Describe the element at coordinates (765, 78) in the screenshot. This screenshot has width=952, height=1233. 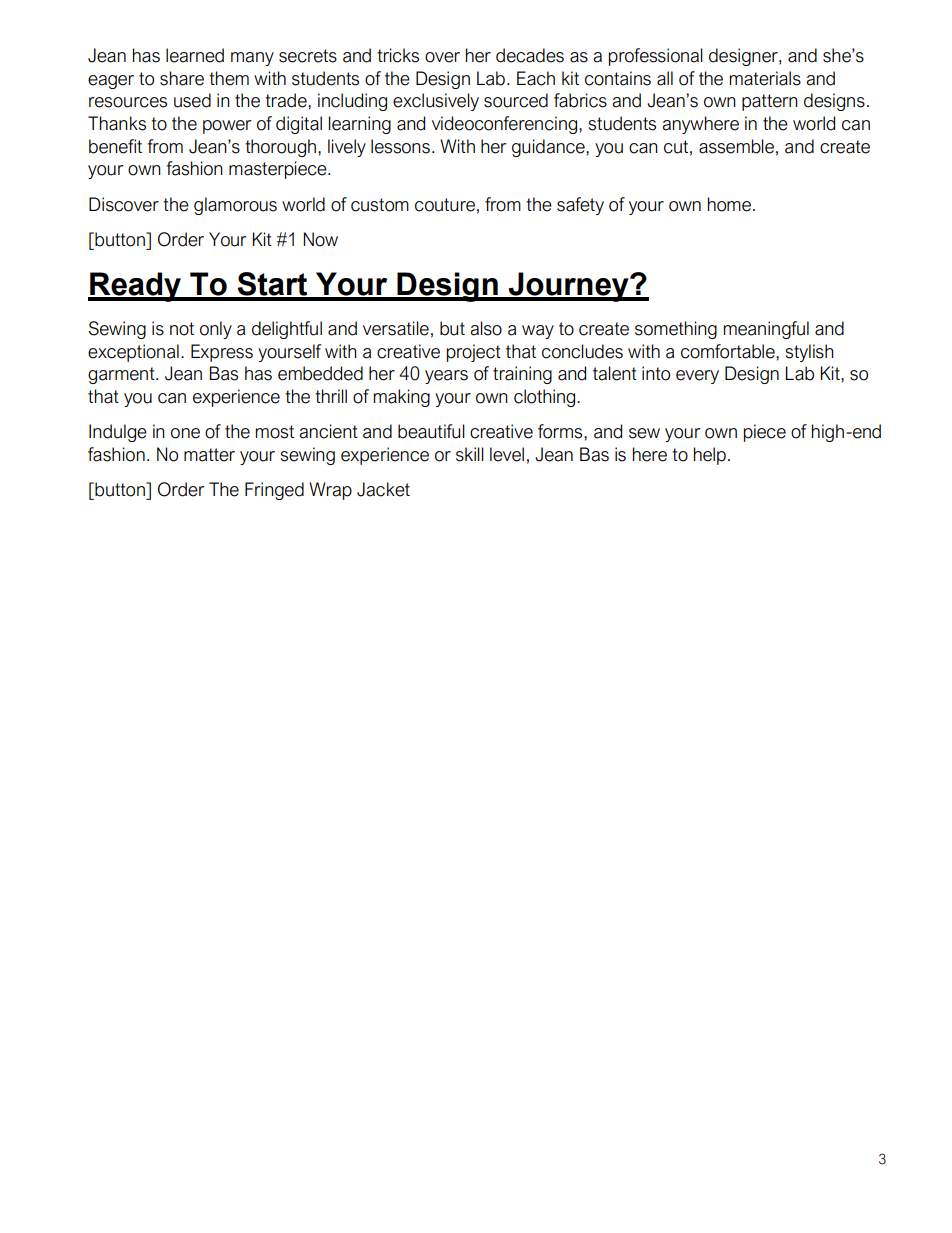
I see `materials` at that location.
